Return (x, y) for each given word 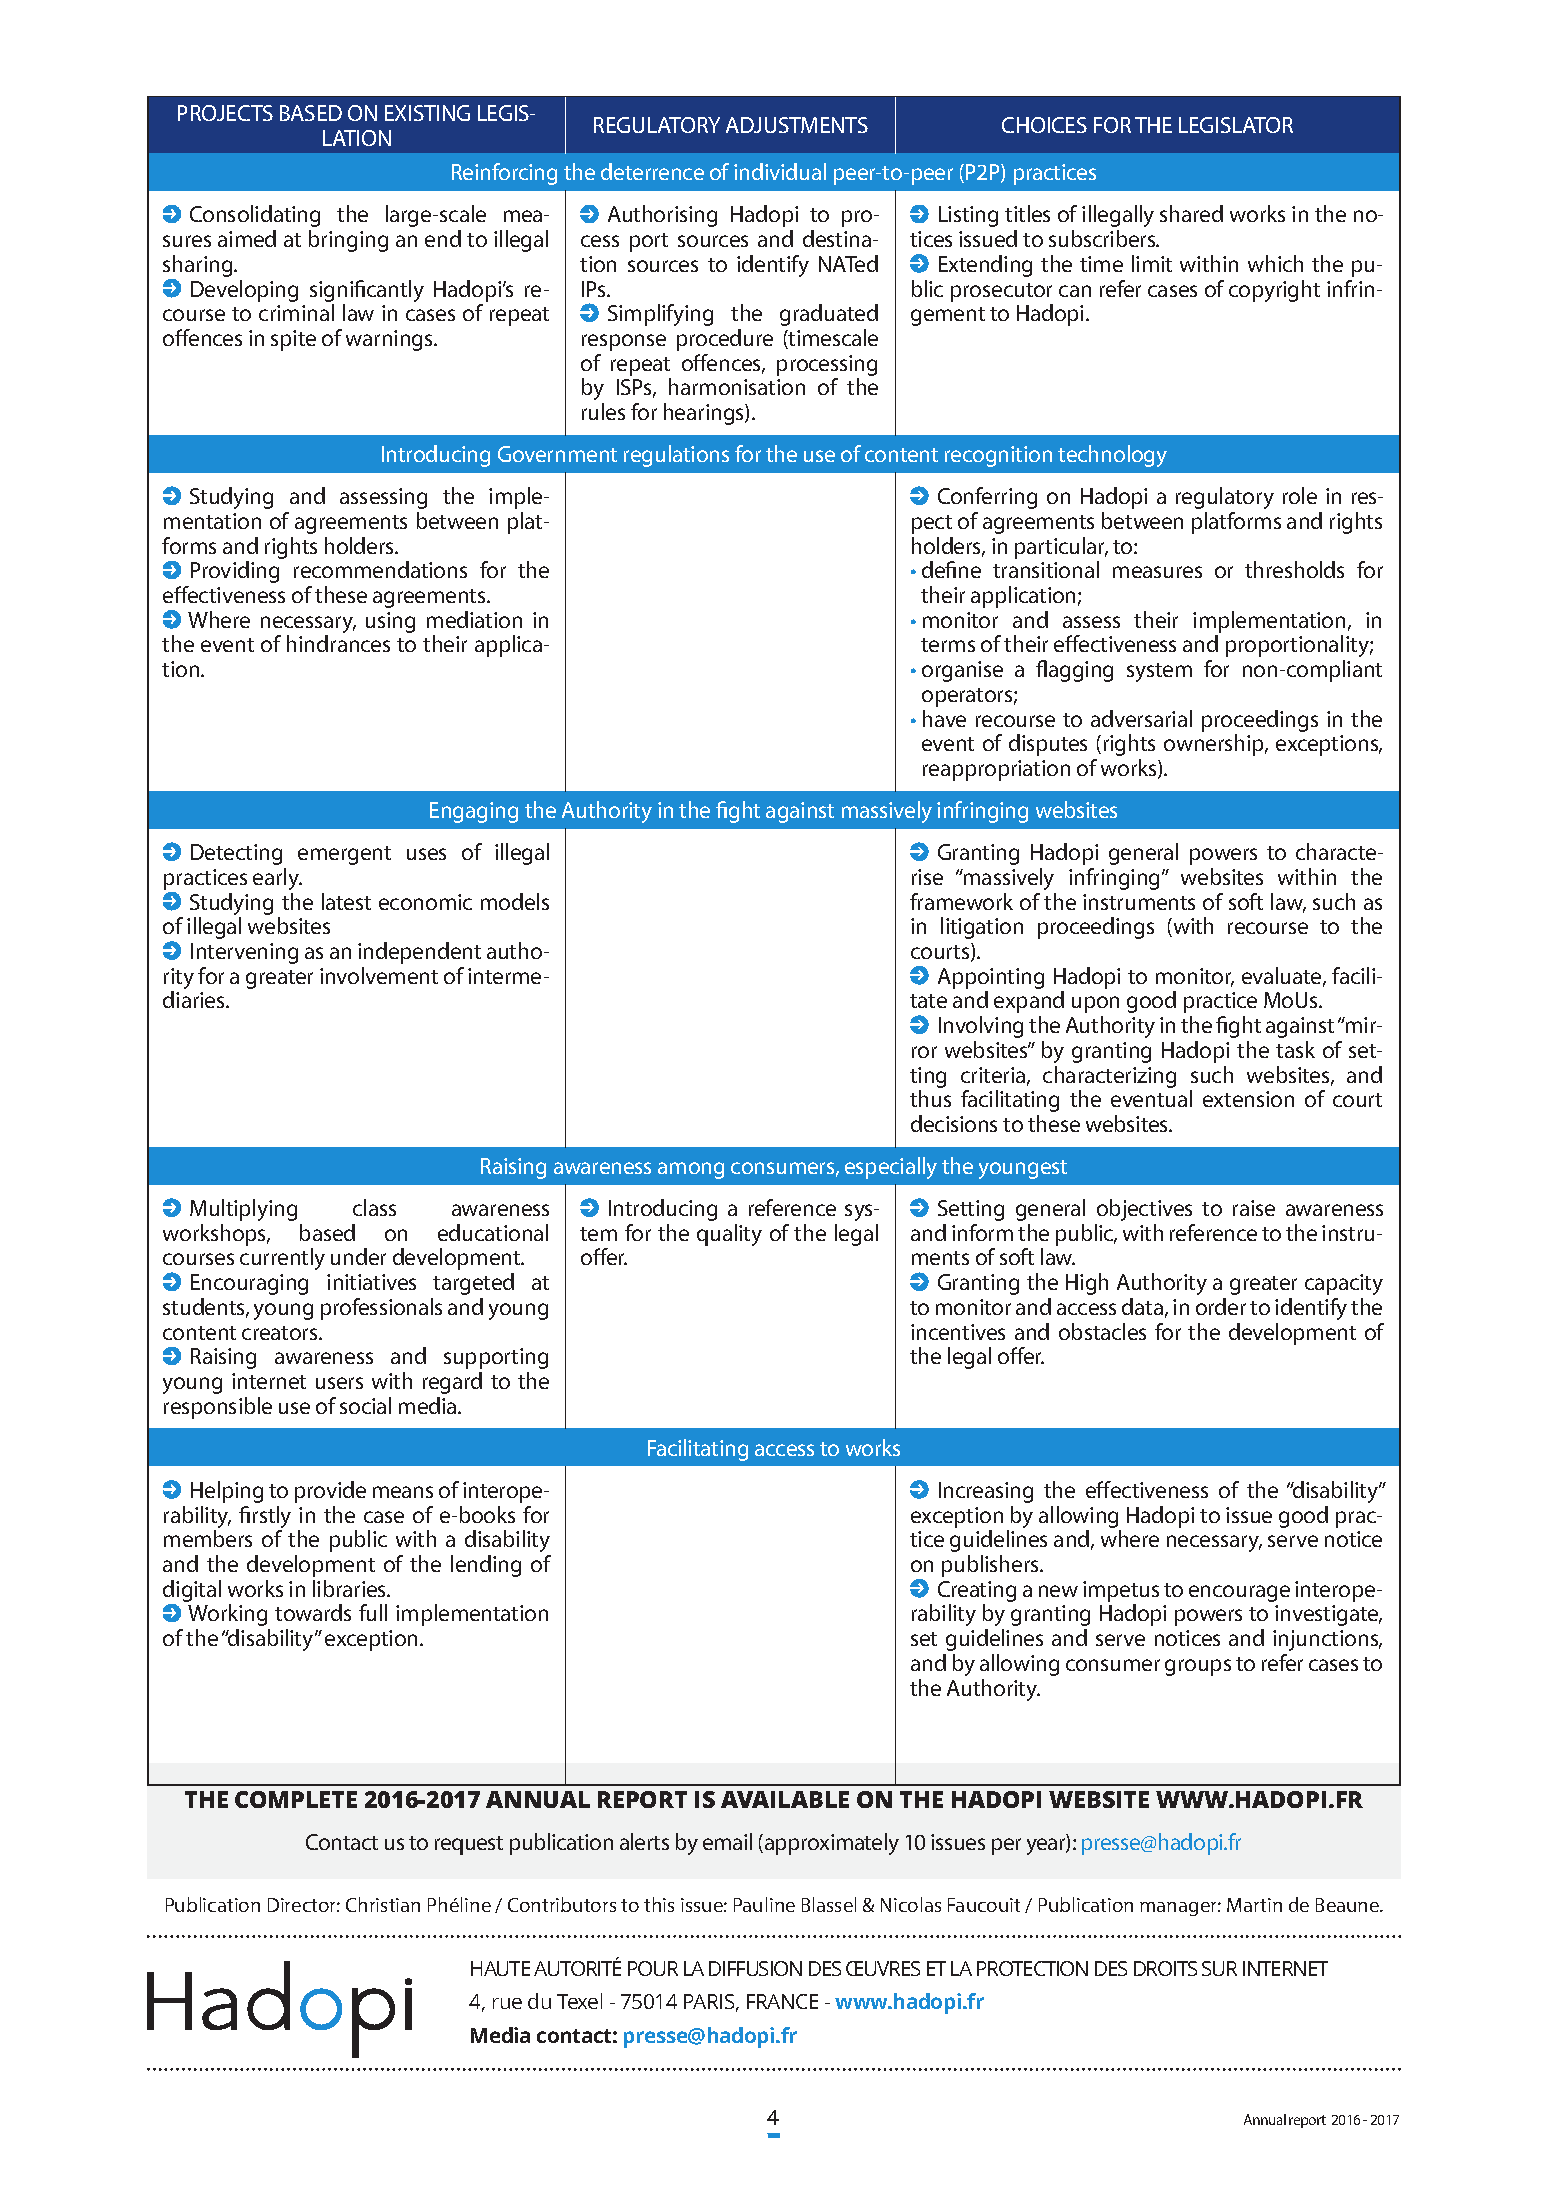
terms (948, 645)
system (1159, 672)
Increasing (986, 1492)
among (691, 1170)
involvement (379, 975)
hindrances (338, 643)
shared (1191, 213)
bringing (348, 241)
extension (1248, 1099)
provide (330, 1492)
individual (780, 171)
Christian (383, 1904)
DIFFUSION (755, 1968)
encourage (1239, 1593)
